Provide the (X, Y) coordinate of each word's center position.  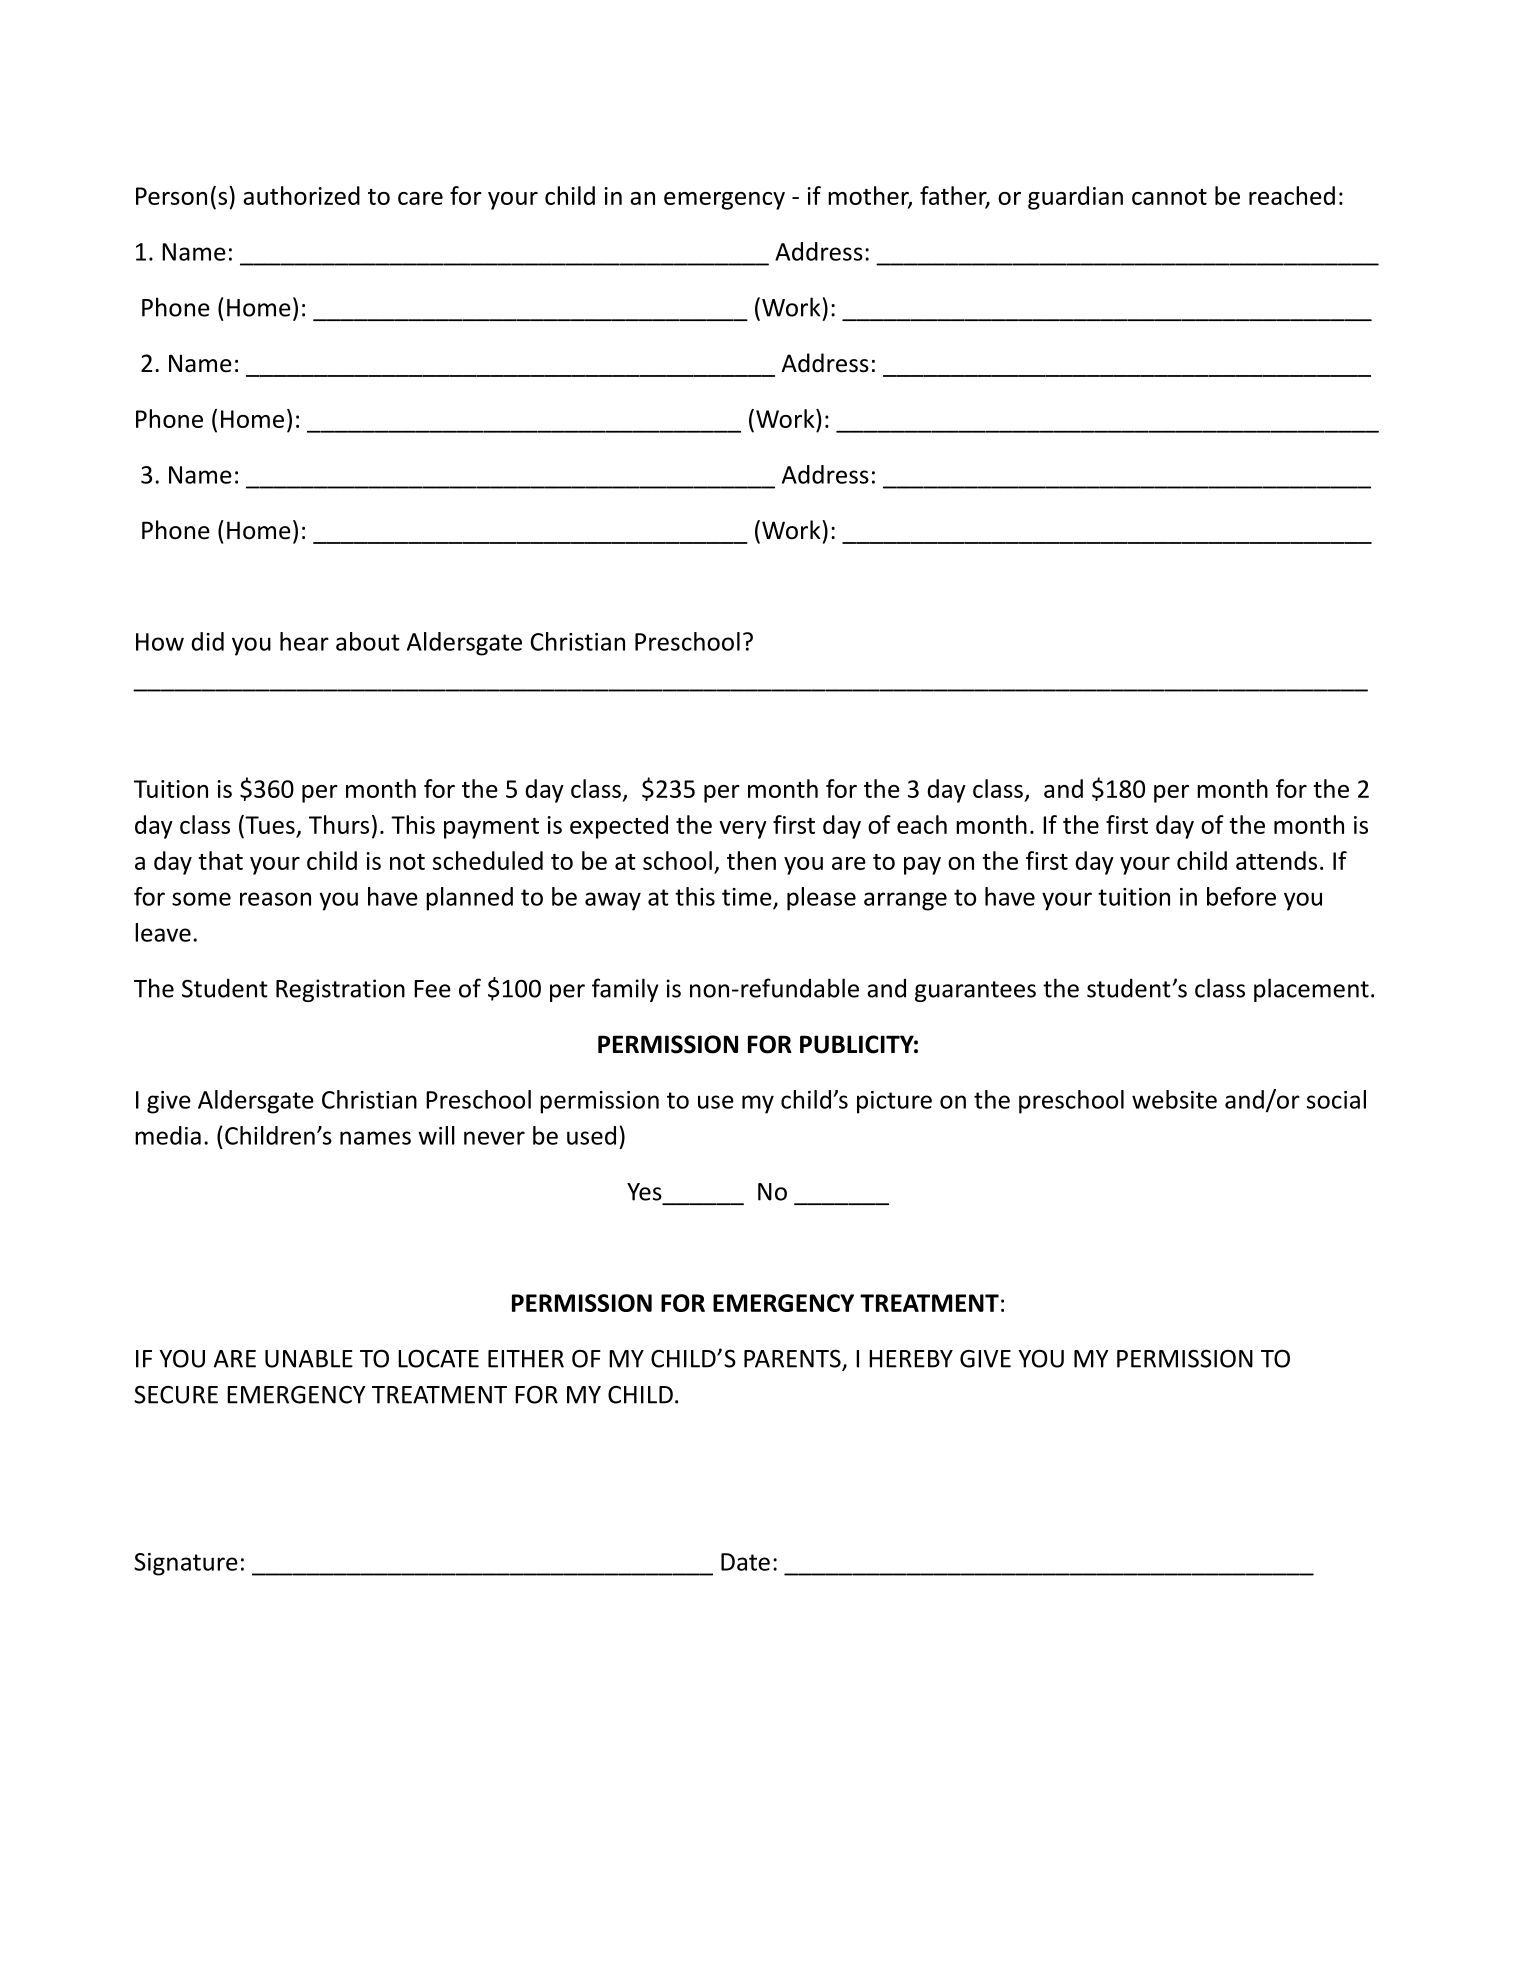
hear (304, 641)
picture (894, 1102)
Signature (186, 1564)
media (168, 1135)
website (1174, 1099)
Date (745, 1562)
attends (1276, 860)
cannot (1169, 197)
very (743, 830)
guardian (1075, 198)
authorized (301, 195)
